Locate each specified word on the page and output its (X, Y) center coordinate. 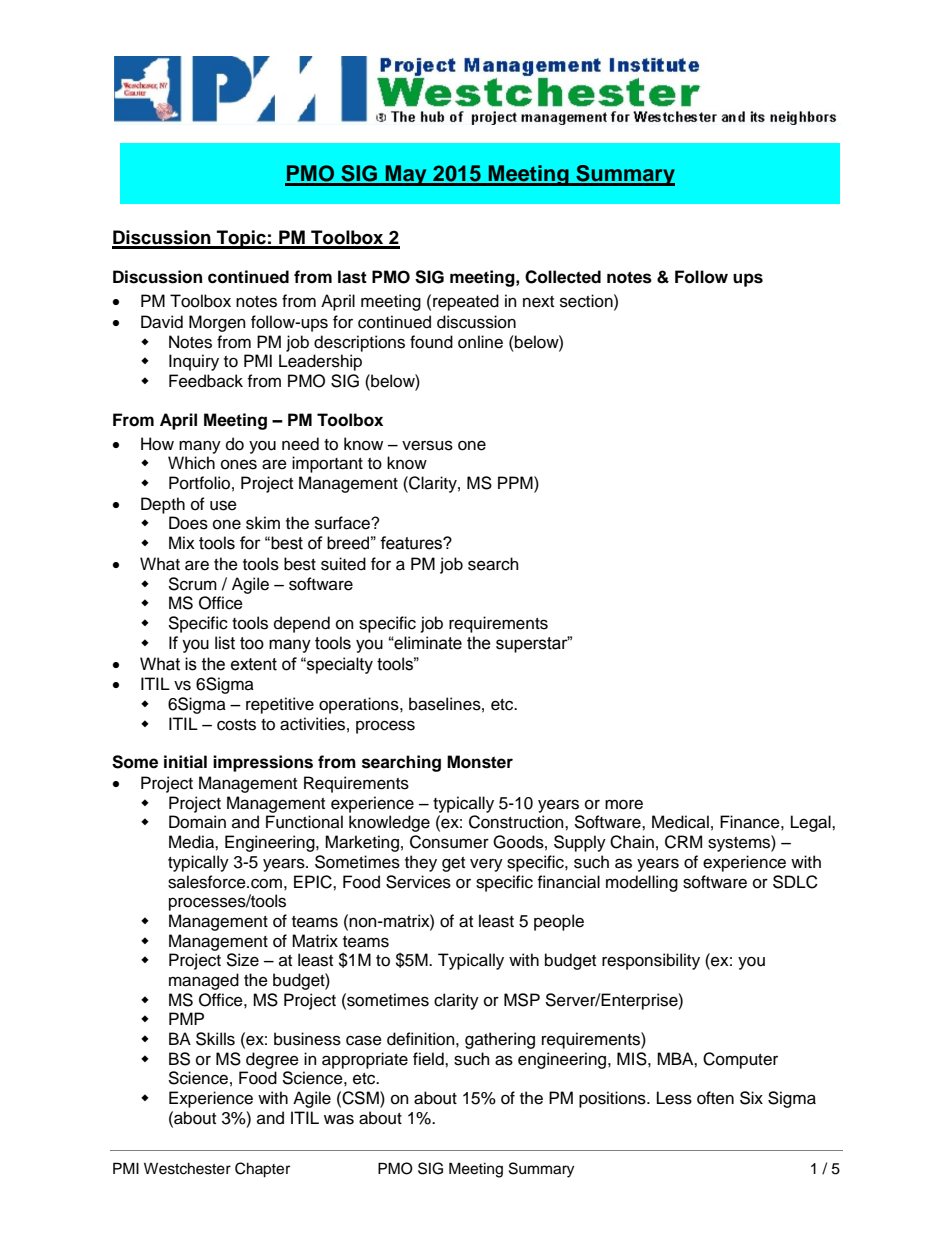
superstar (533, 644)
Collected (563, 277)
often (715, 1098)
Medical (680, 822)
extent (254, 664)
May (406, 175)
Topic (241, 239)
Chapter (262, 1170)
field (429, 1059)
